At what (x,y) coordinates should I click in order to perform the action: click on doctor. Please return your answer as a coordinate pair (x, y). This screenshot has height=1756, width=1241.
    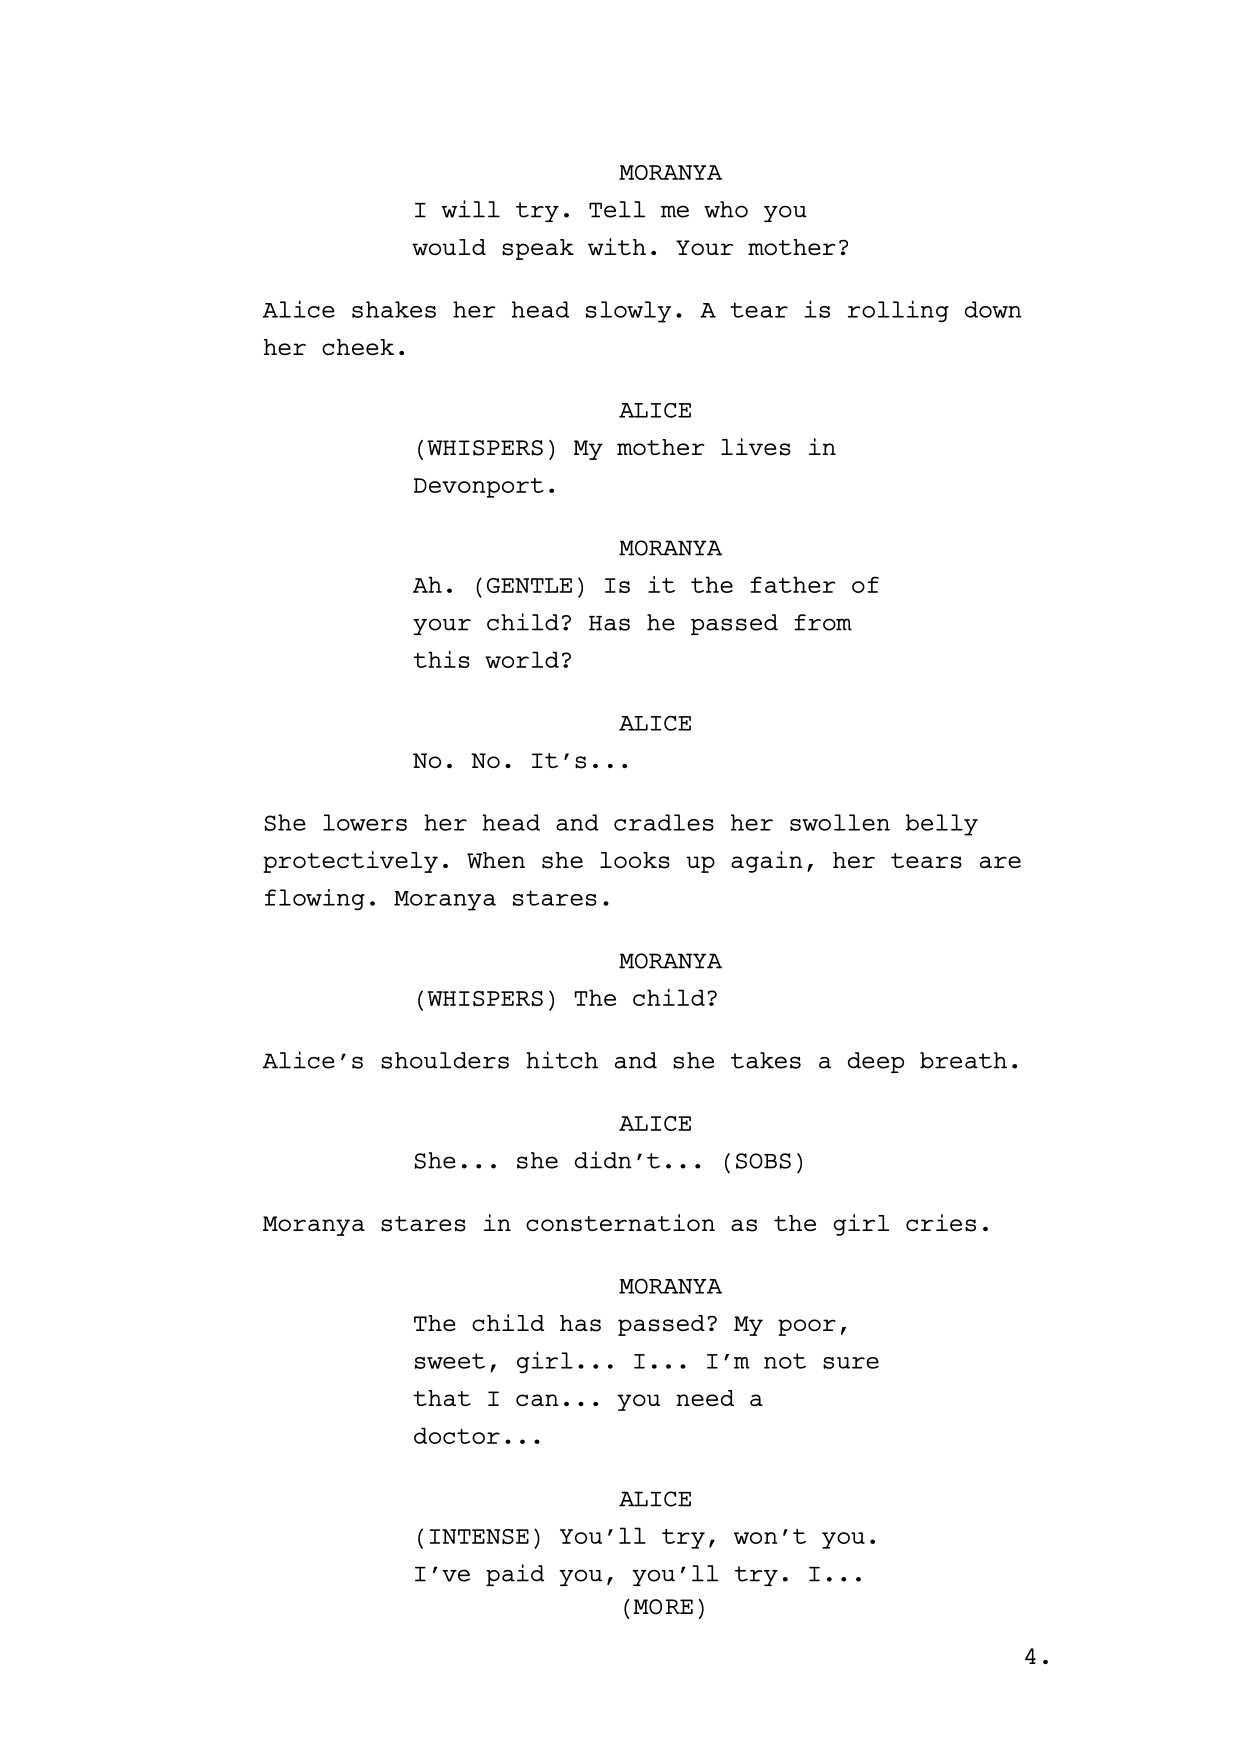
    Looking at the image, I should click on (457, 1435).
